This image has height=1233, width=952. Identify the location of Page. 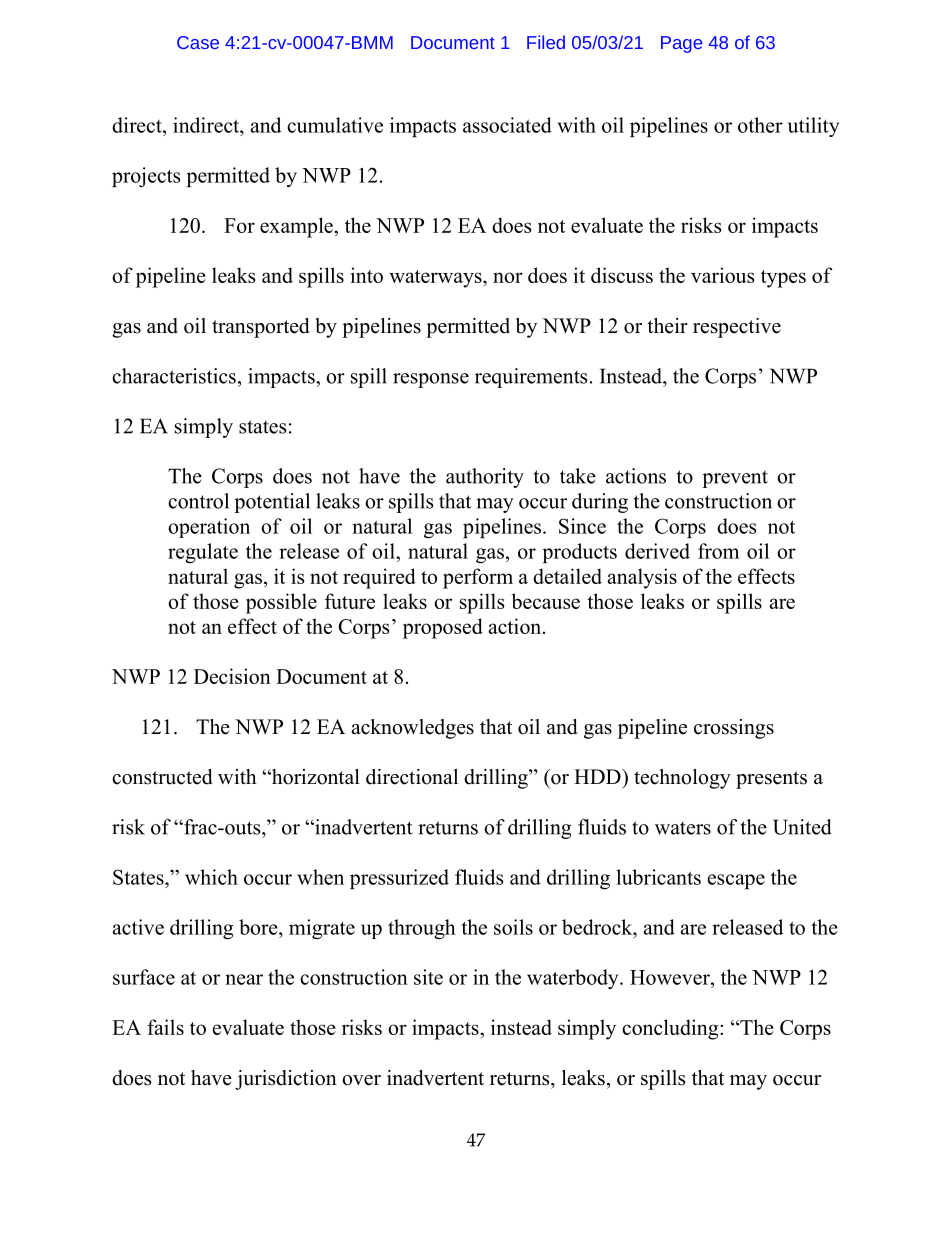
(681, 44).
